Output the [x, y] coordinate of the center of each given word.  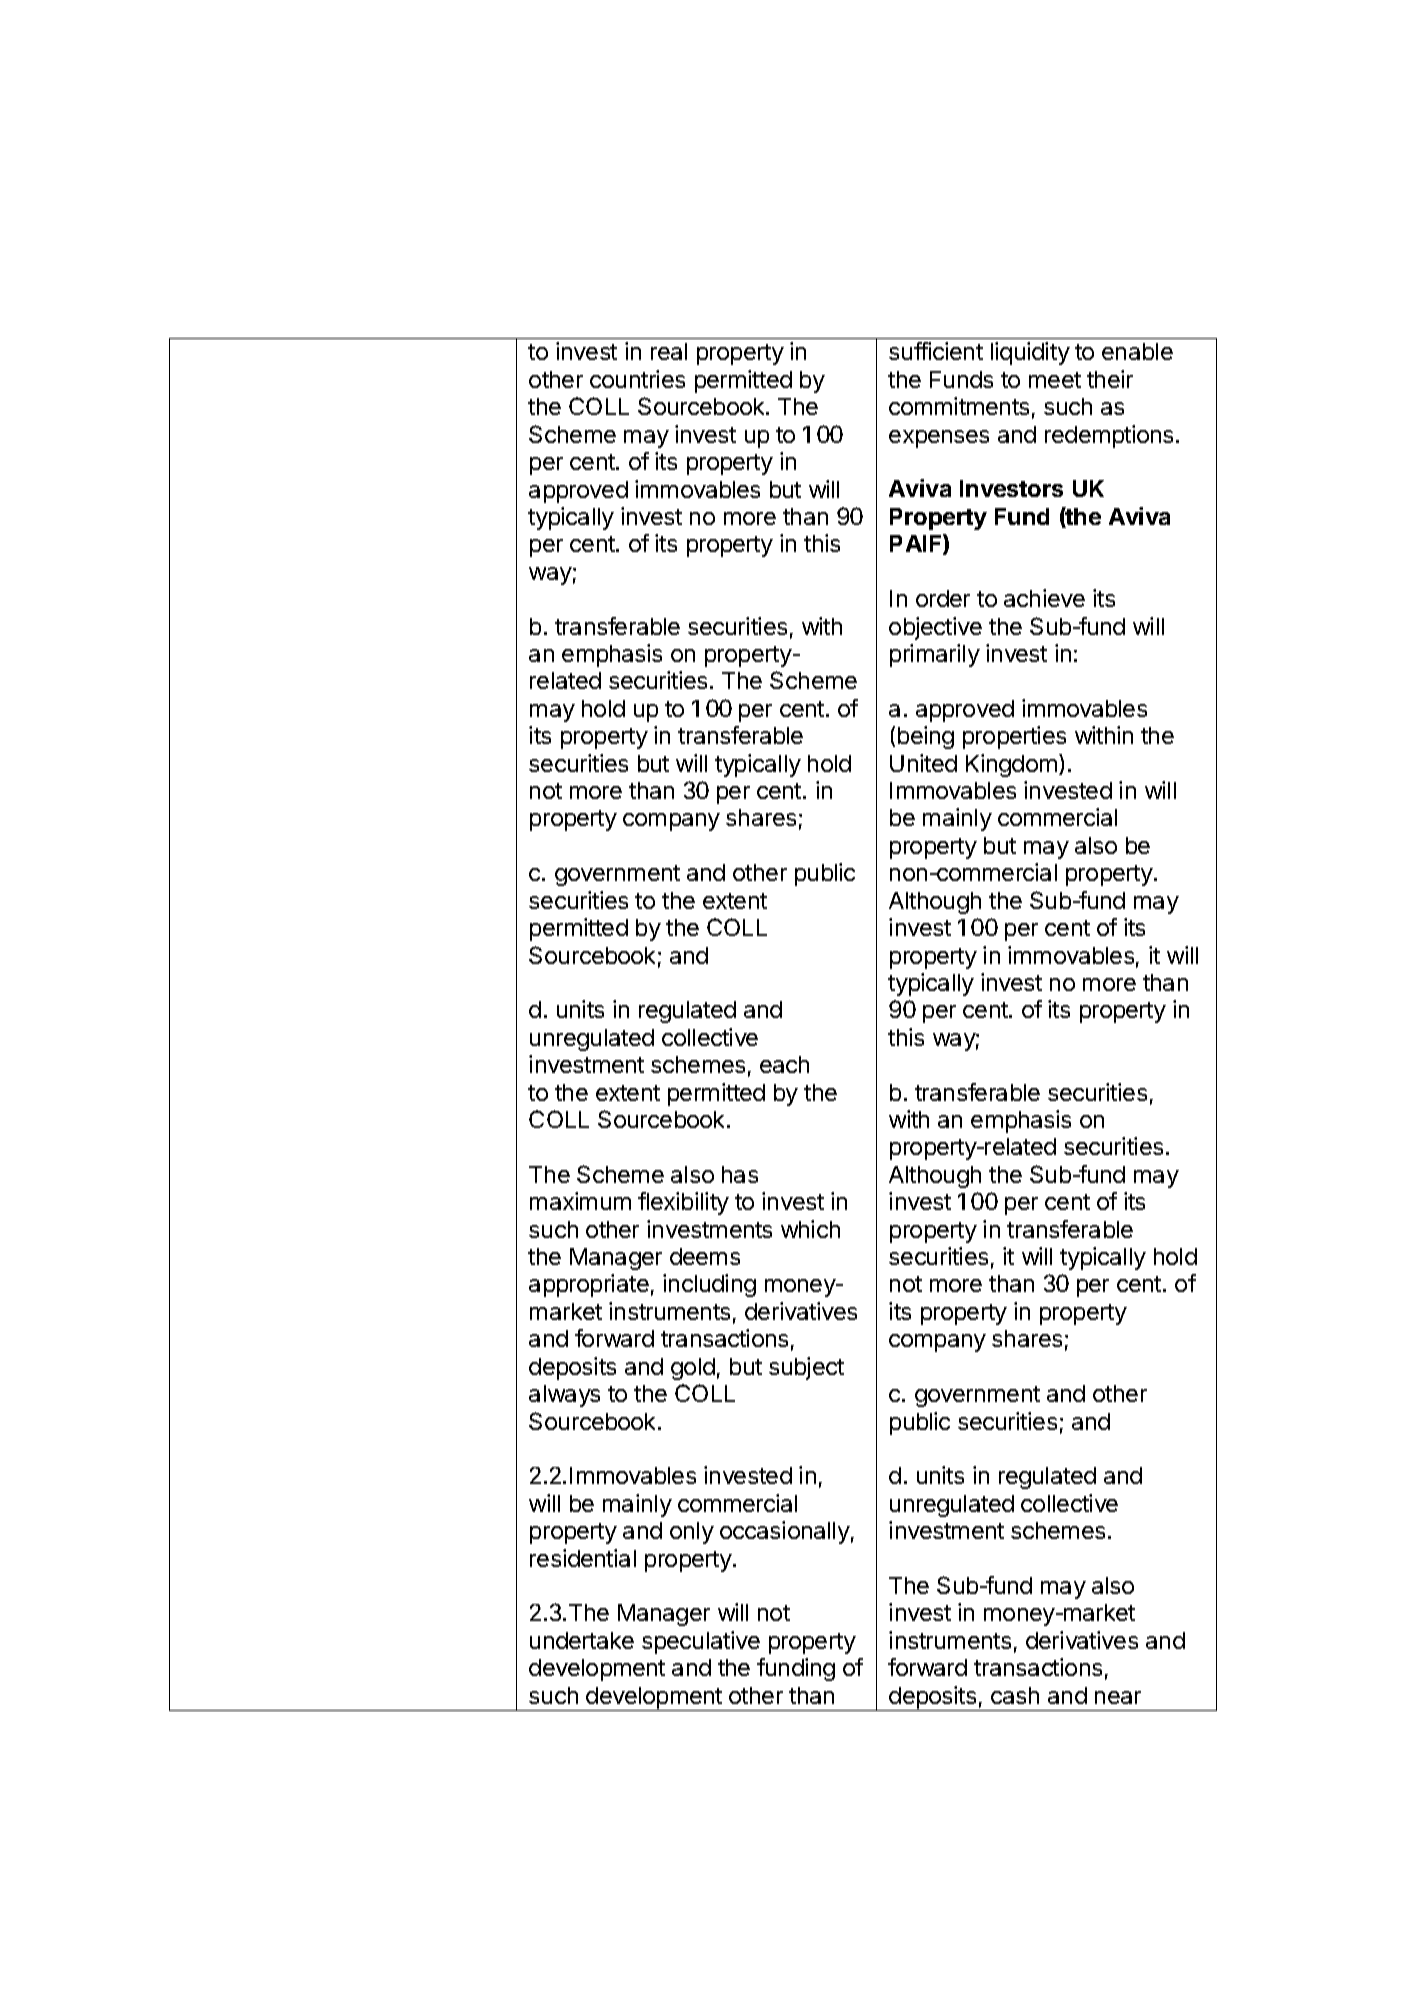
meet [1055, 380]
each [784, 1064]
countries [637, 379]
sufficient [936, 351]
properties [1014, 737]
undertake [582, 1640]
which [810, 1229]
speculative [701, 1642]
